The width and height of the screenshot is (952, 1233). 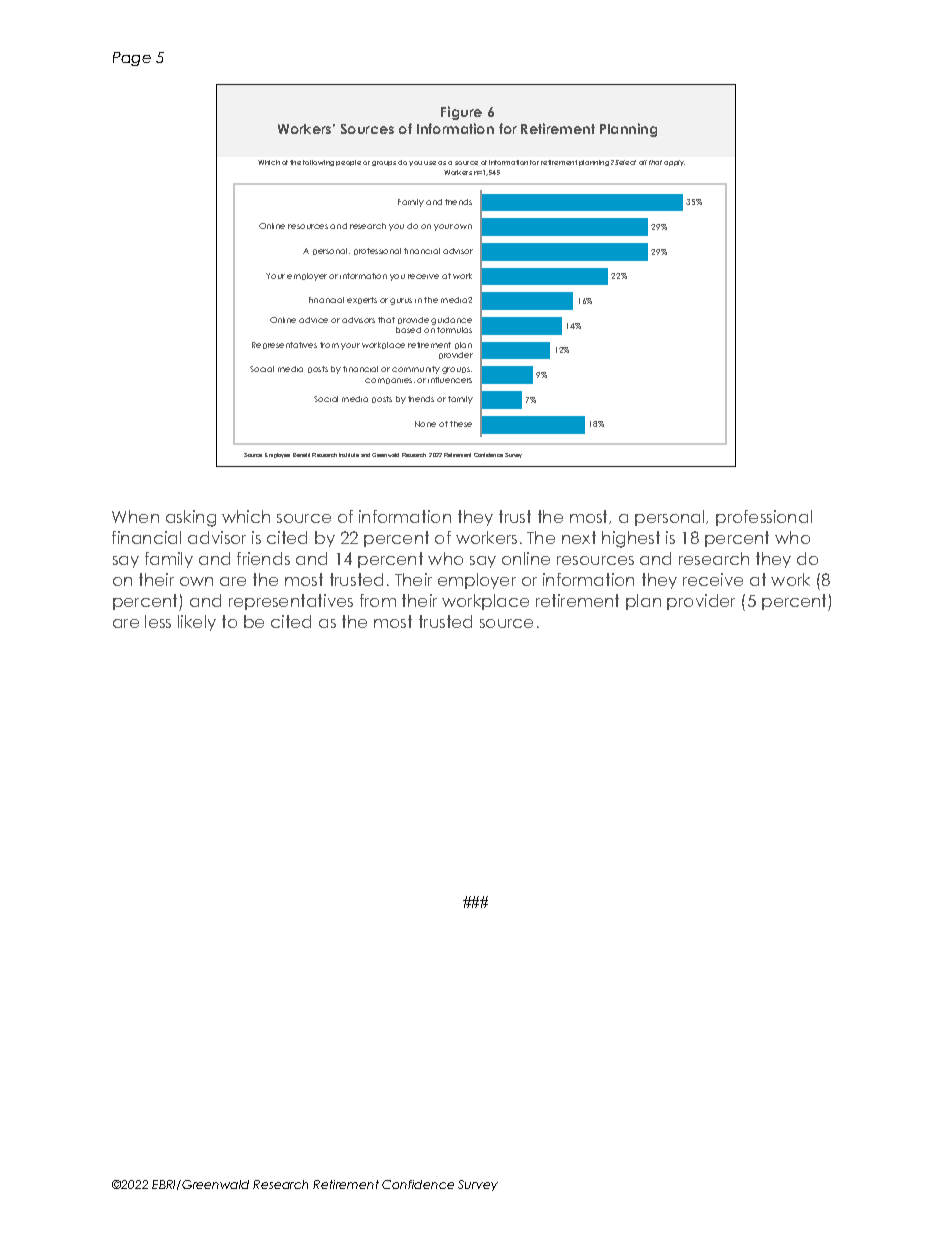 What do you see at coordinates (313, 320) in the screenshot?
I see `advice` at bounding box center [313, 320].
